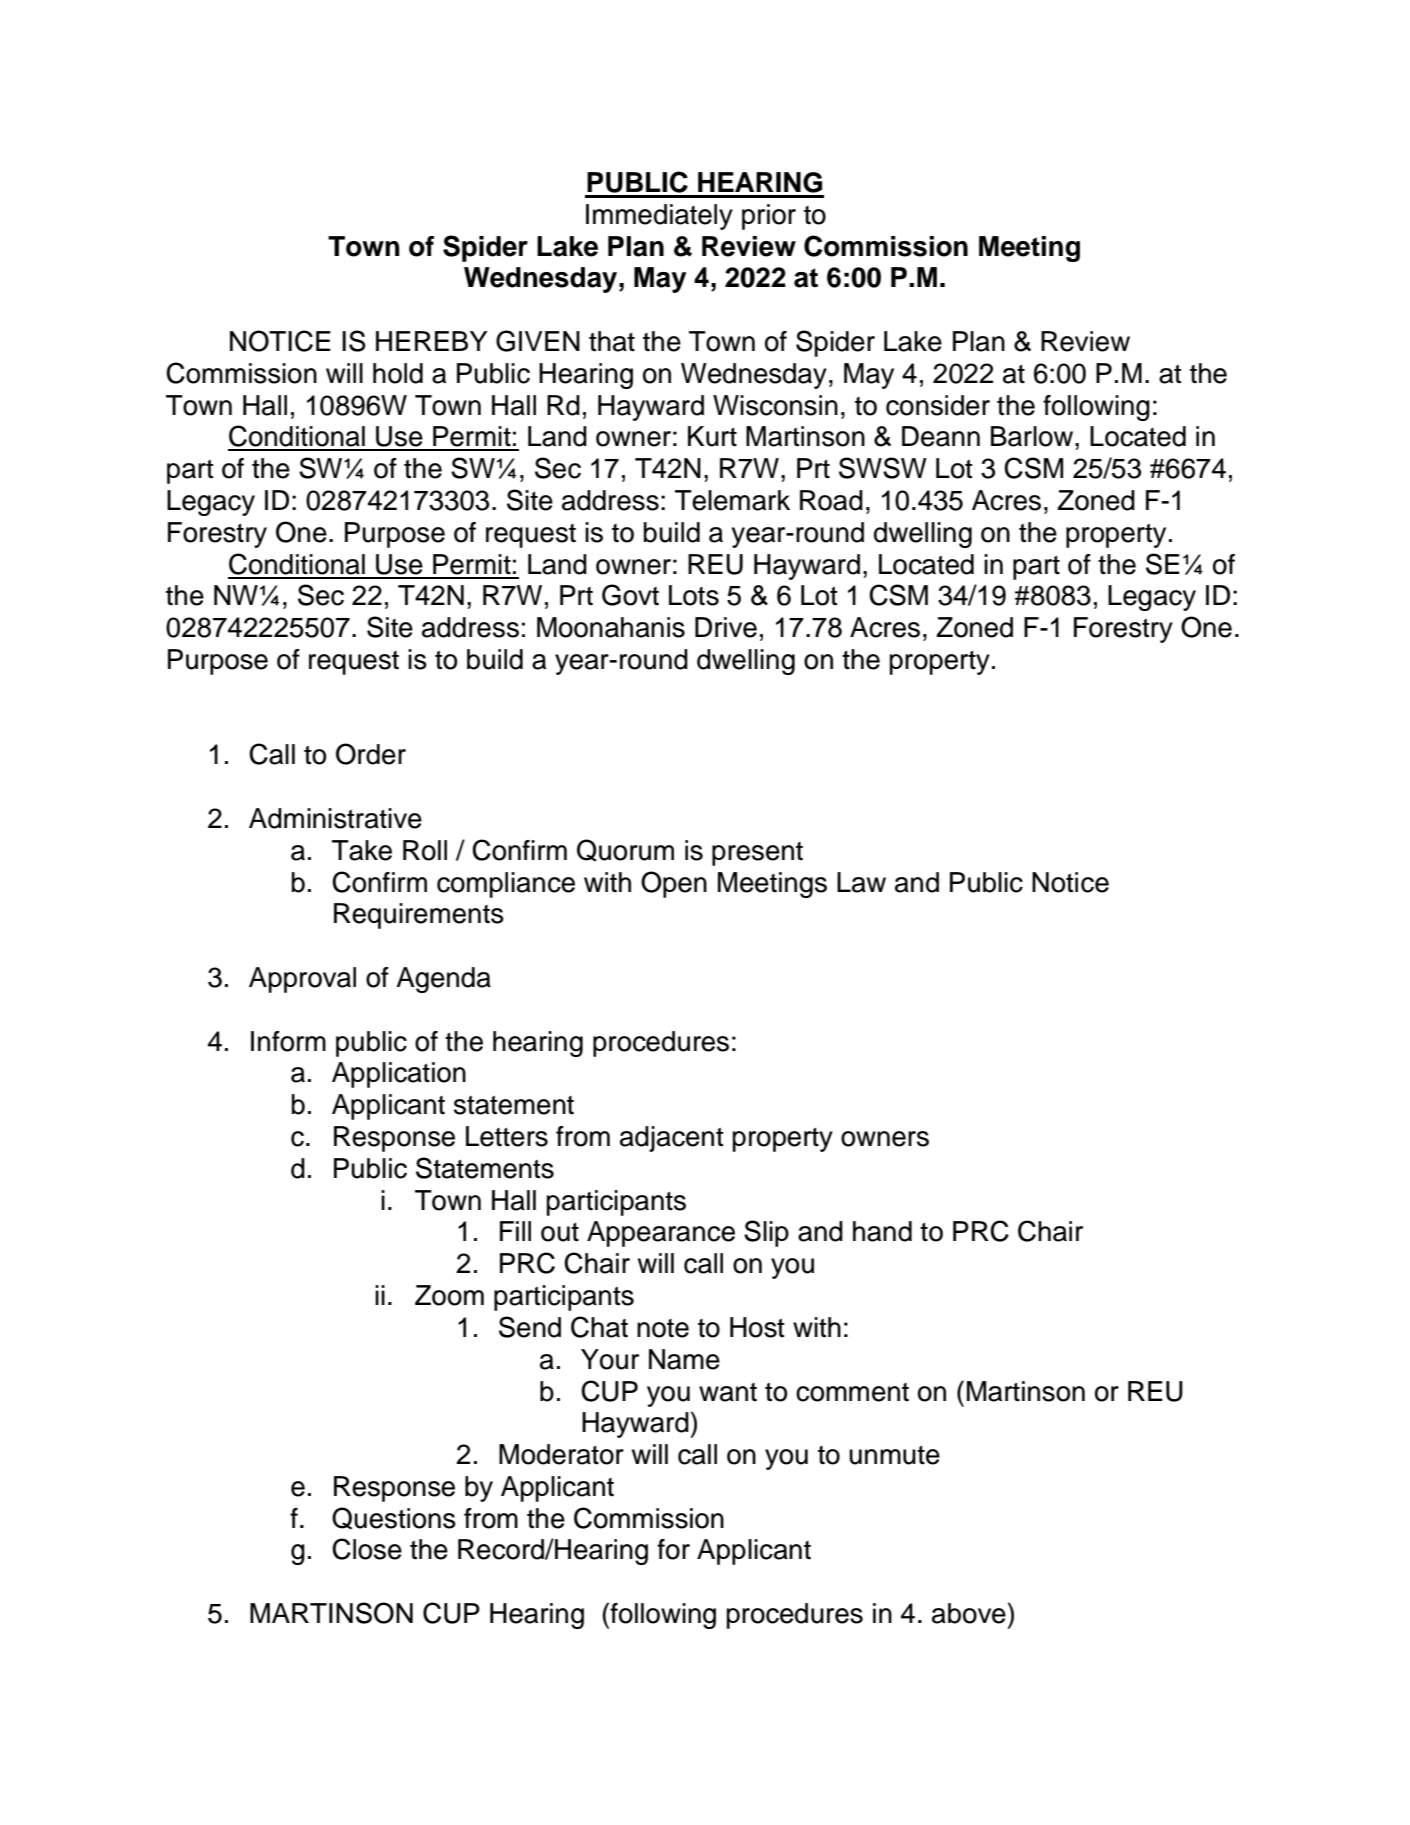 The image size is (1410, 1825). I want to click on Immediately, so click(659, 217).
